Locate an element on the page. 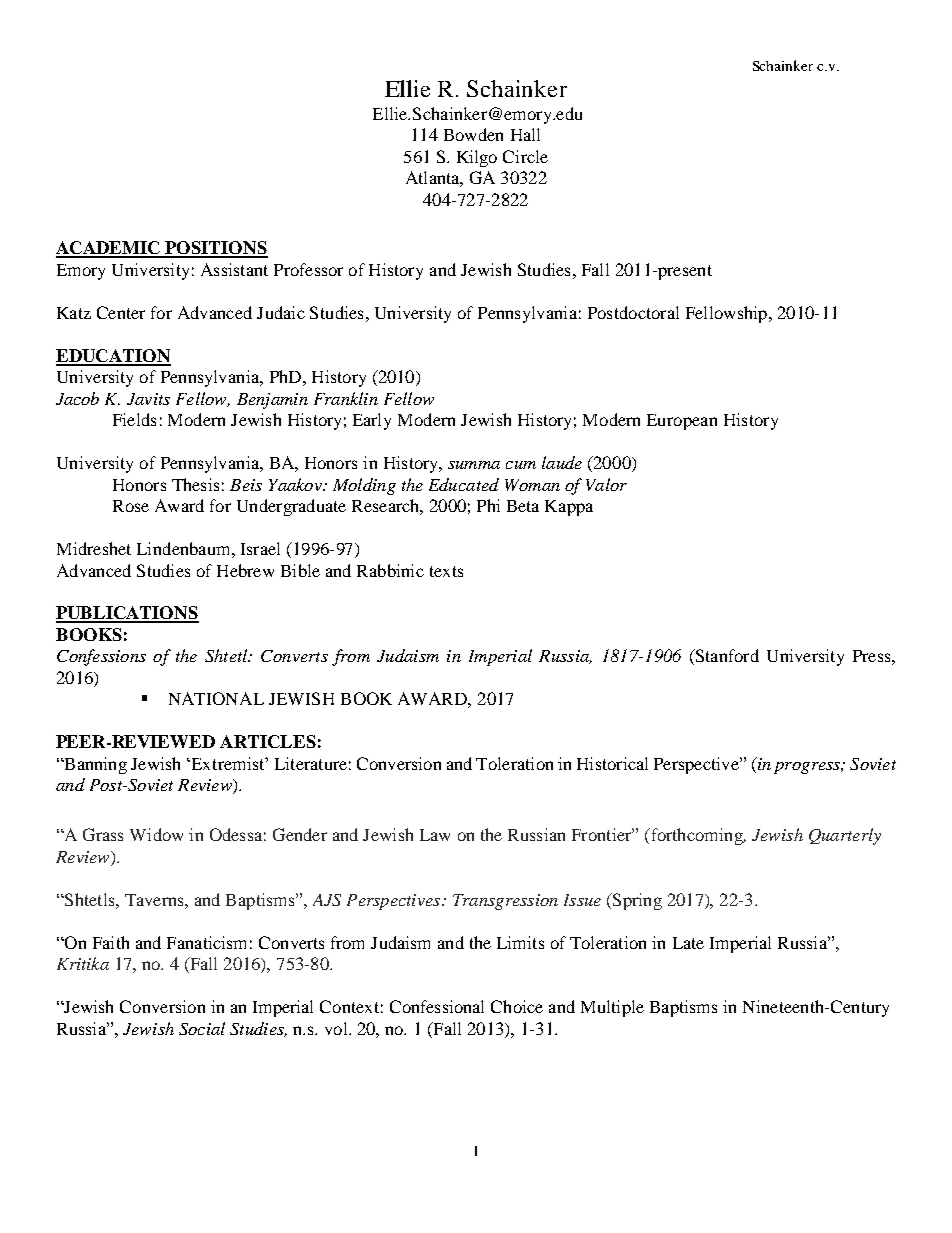 The height and width of the document is (1233, 952). Late is located at coordinates (688, 943).
